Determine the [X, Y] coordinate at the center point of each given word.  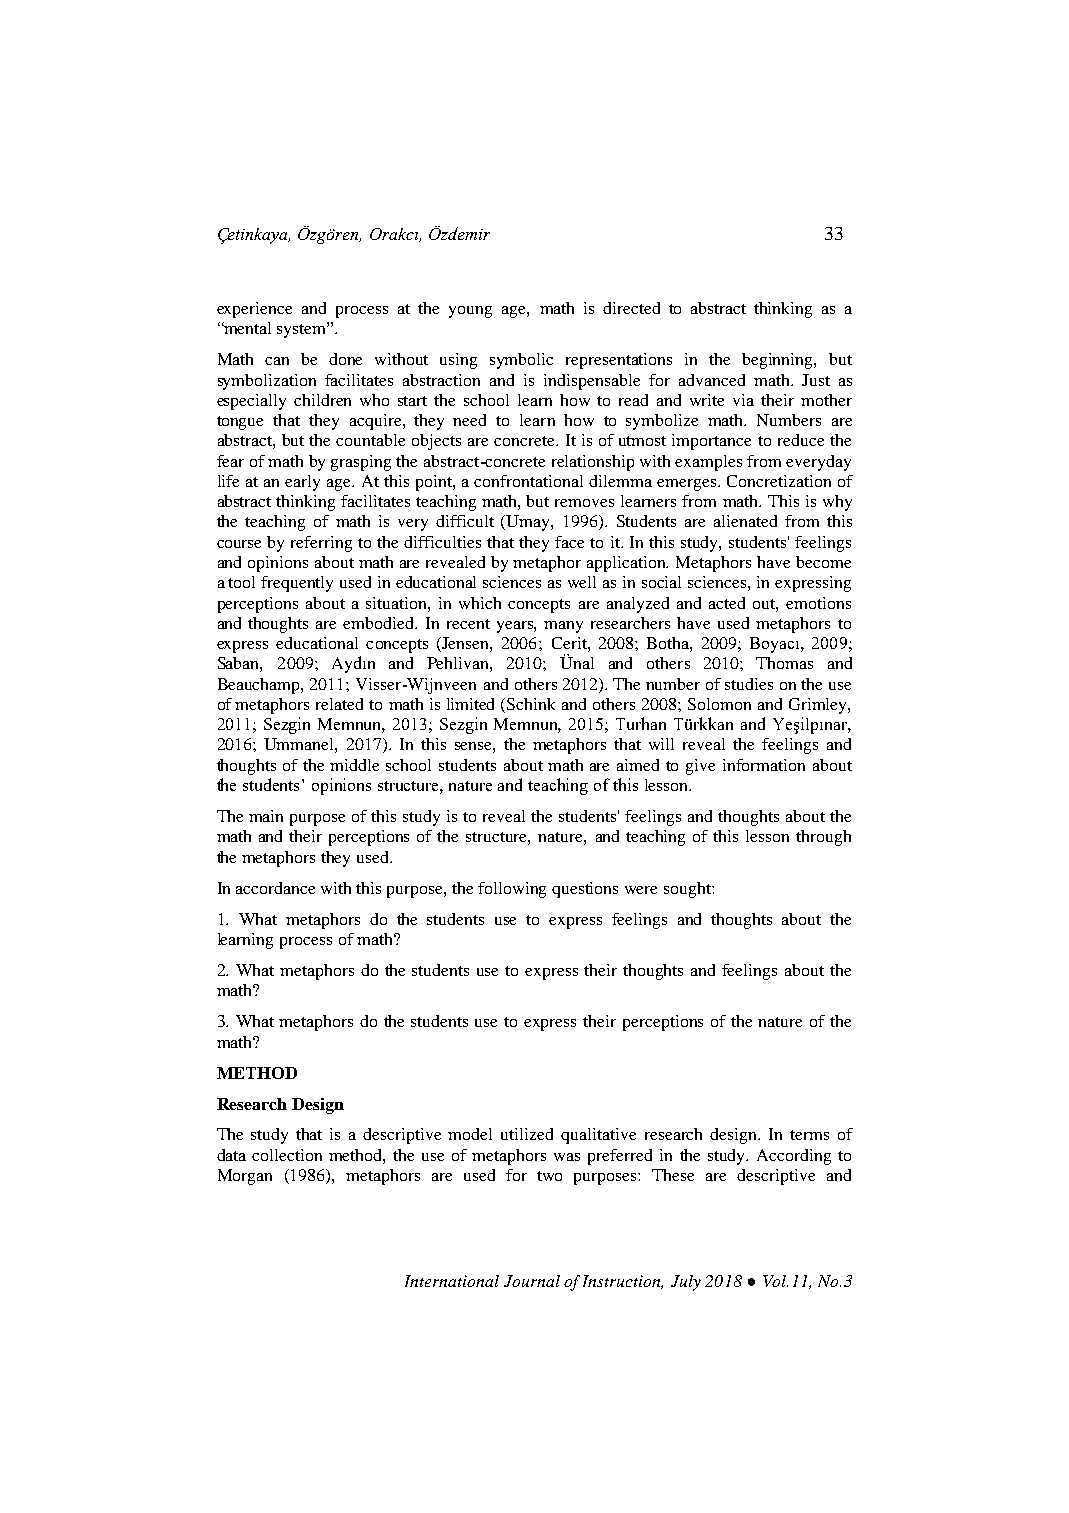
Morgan [245, 1177]
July [686, 1283]
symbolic [521, 361]
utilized [527, 1134]
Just [816, 380]
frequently [297, 584]
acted [727, 603]
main [266, 816]
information [764, 765]
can [277, 361]
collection [287, 1155]
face [569, 542]
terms [809, 1135]
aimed [638, 765]
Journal [532, 1281]
